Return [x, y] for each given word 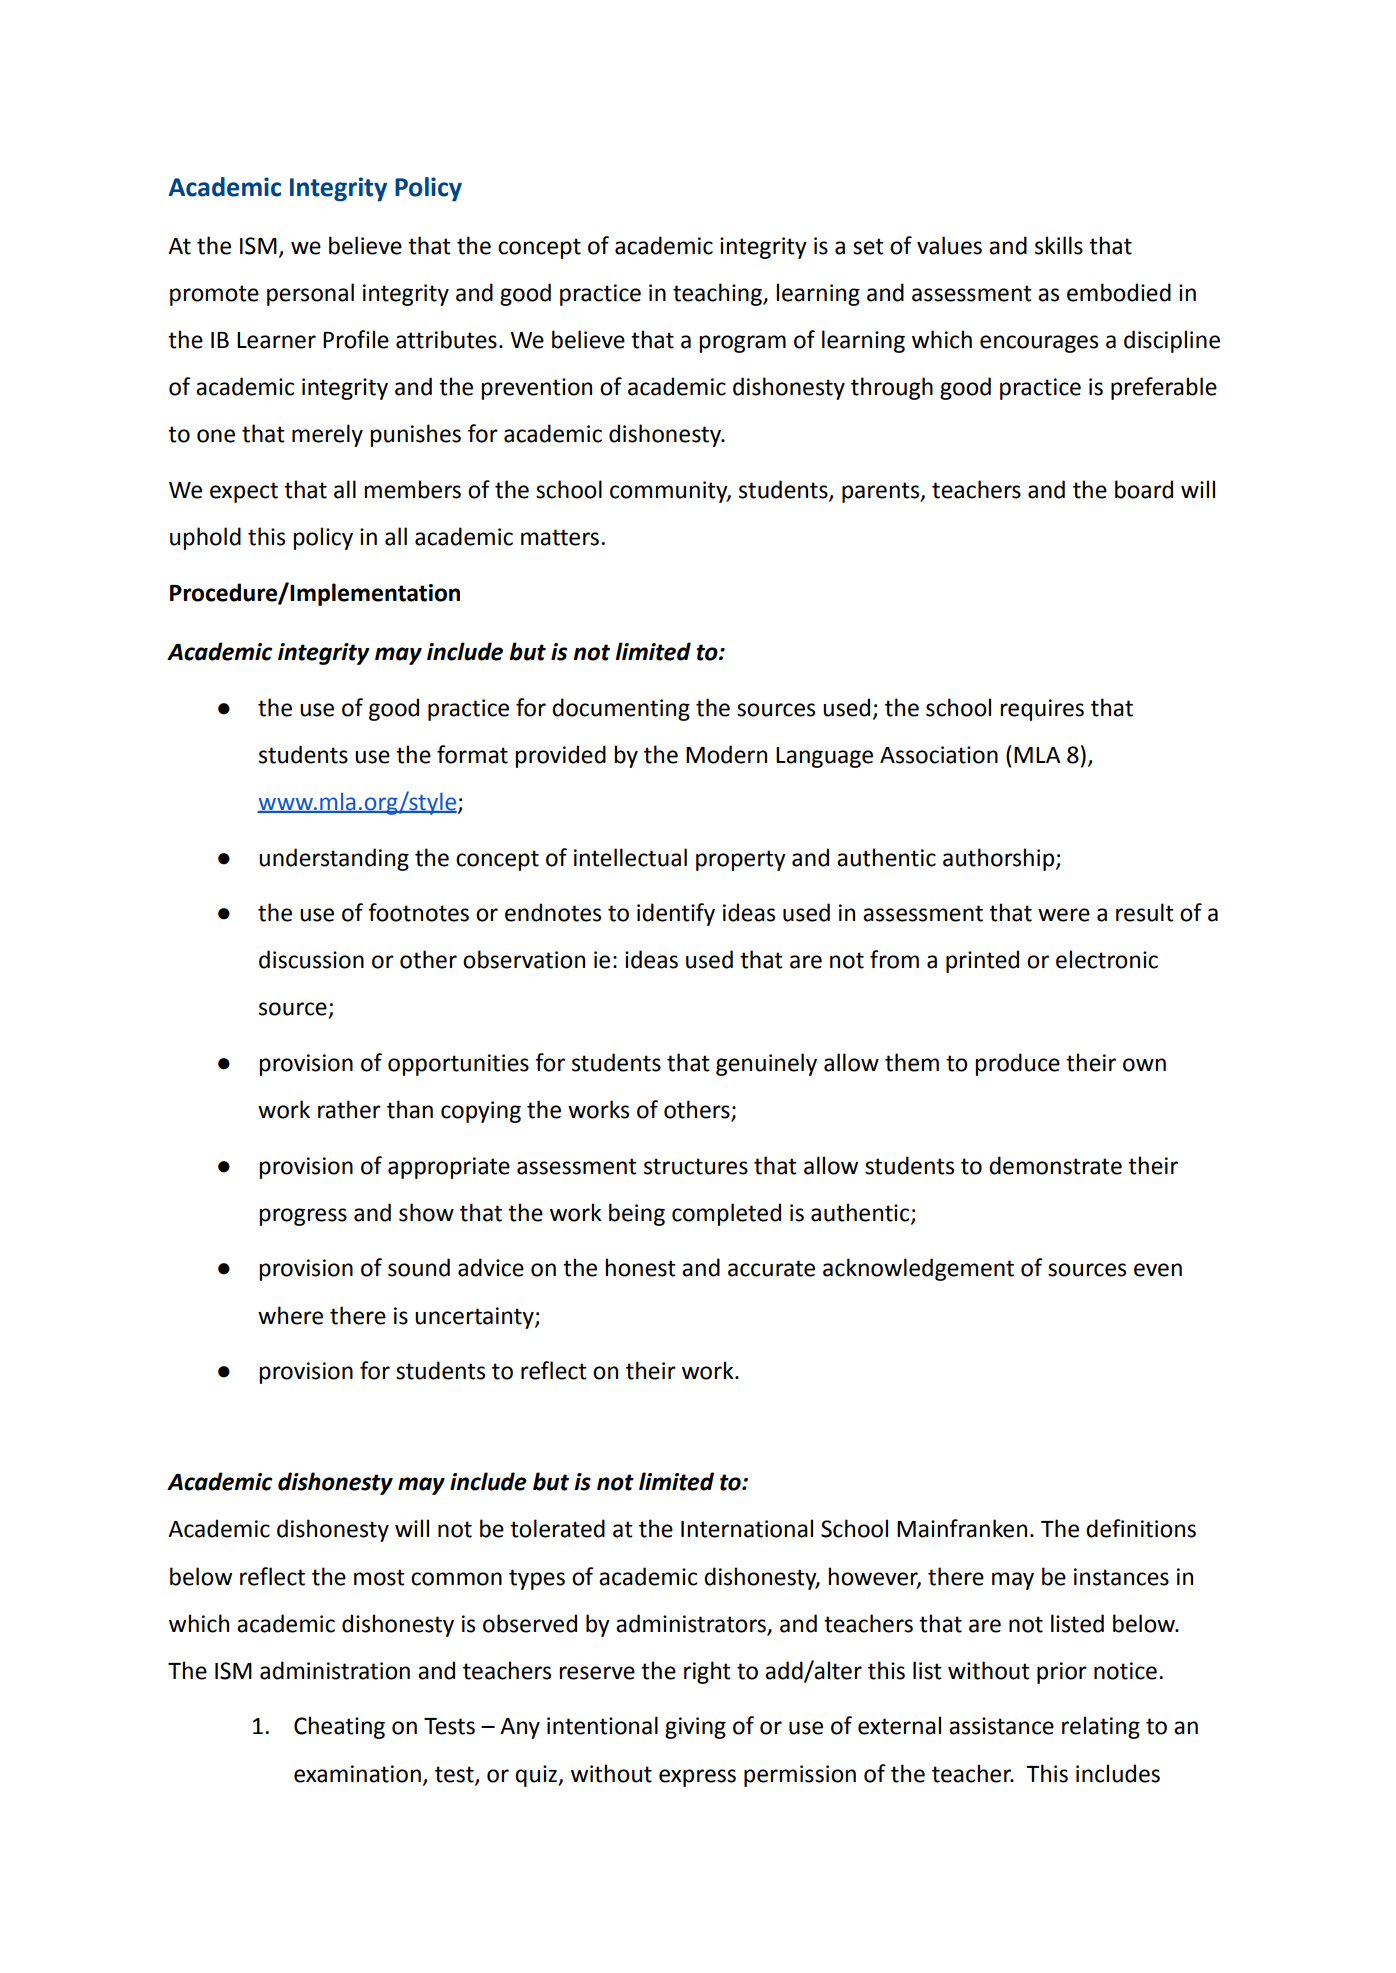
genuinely [766, 1064]
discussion [311, 959]
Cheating [339, 1727]
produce [1017, 1064]
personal [310, 294]
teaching [718, 294]
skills [1059, 245]
